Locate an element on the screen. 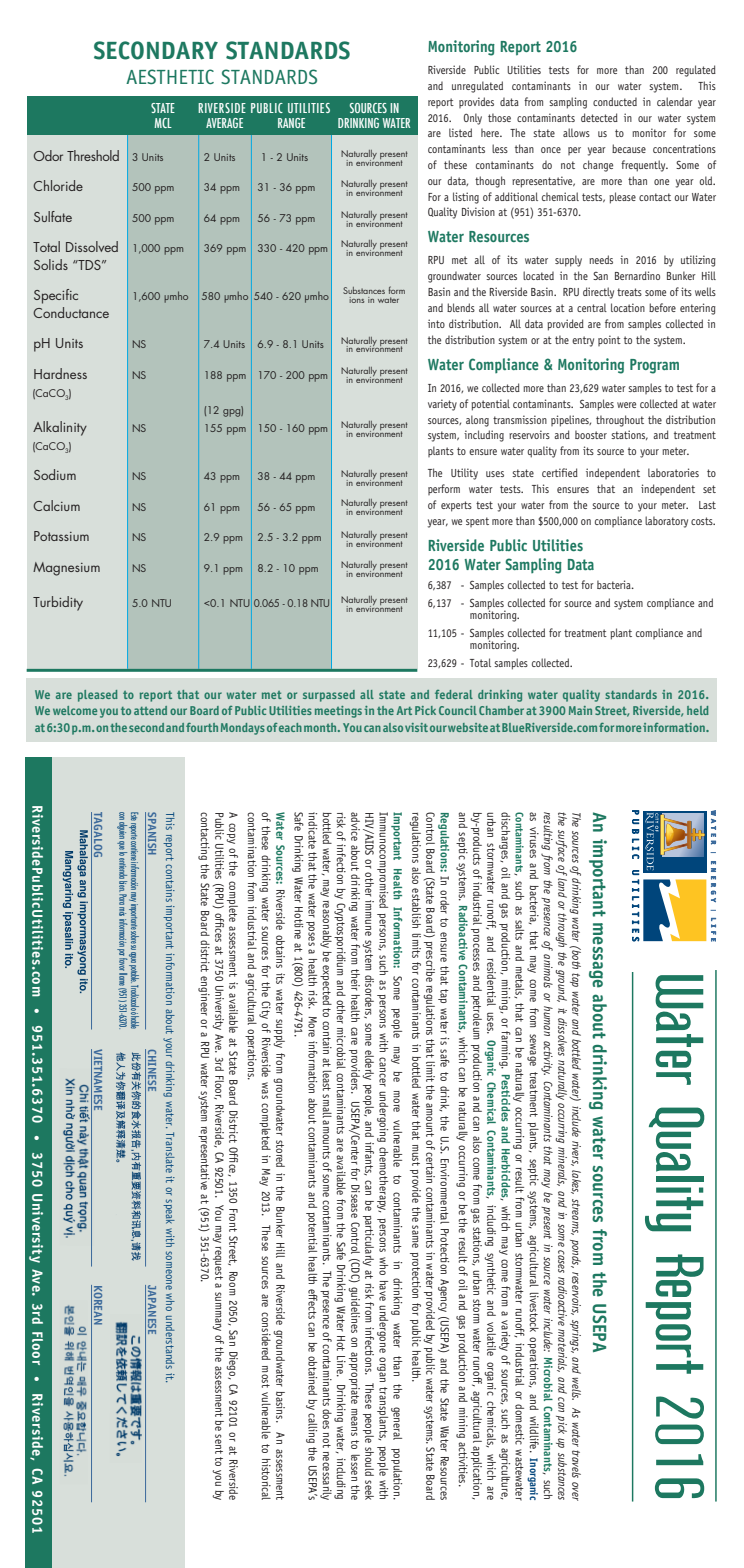 Image resolution: width=744 pixels, height=1568 pixels. Magnesium is located at coordinates (66, 569).
